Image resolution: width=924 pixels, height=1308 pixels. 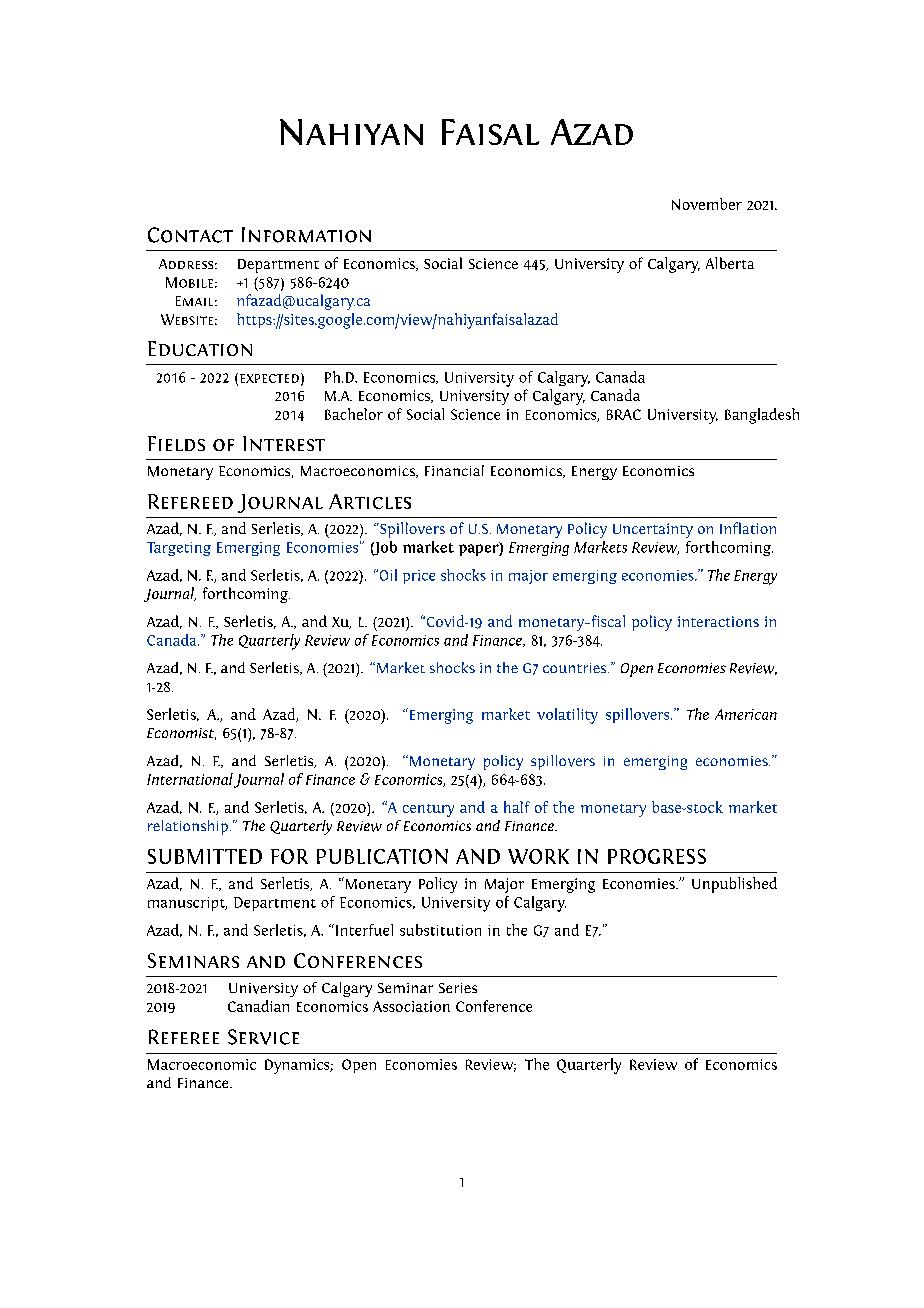 What do you see at coordinates (707, 204) in the page?
I see `November` at bounding box center [707, 204].
